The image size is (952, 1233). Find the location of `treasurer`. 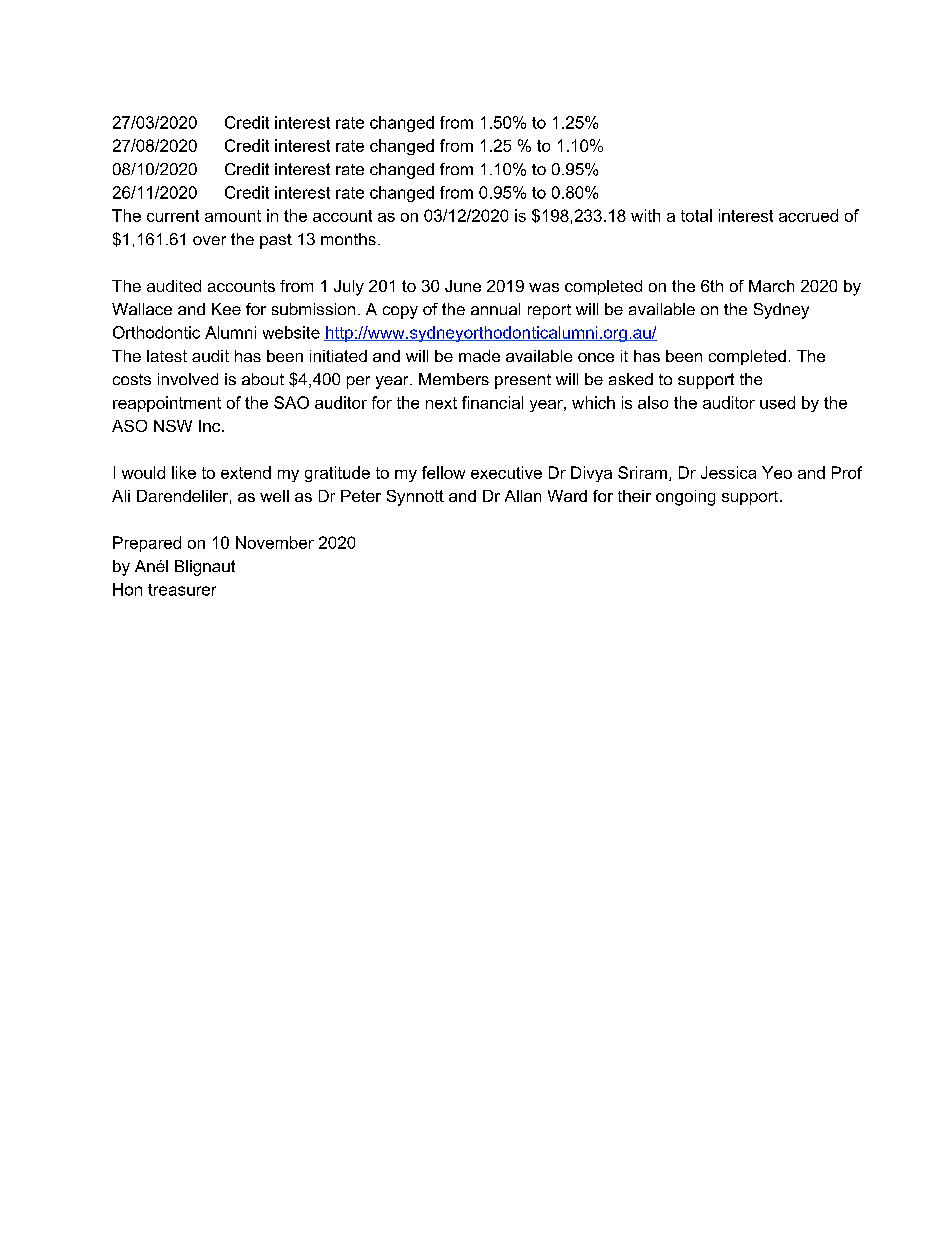

treasurer is located at coordinates (182, 590).
